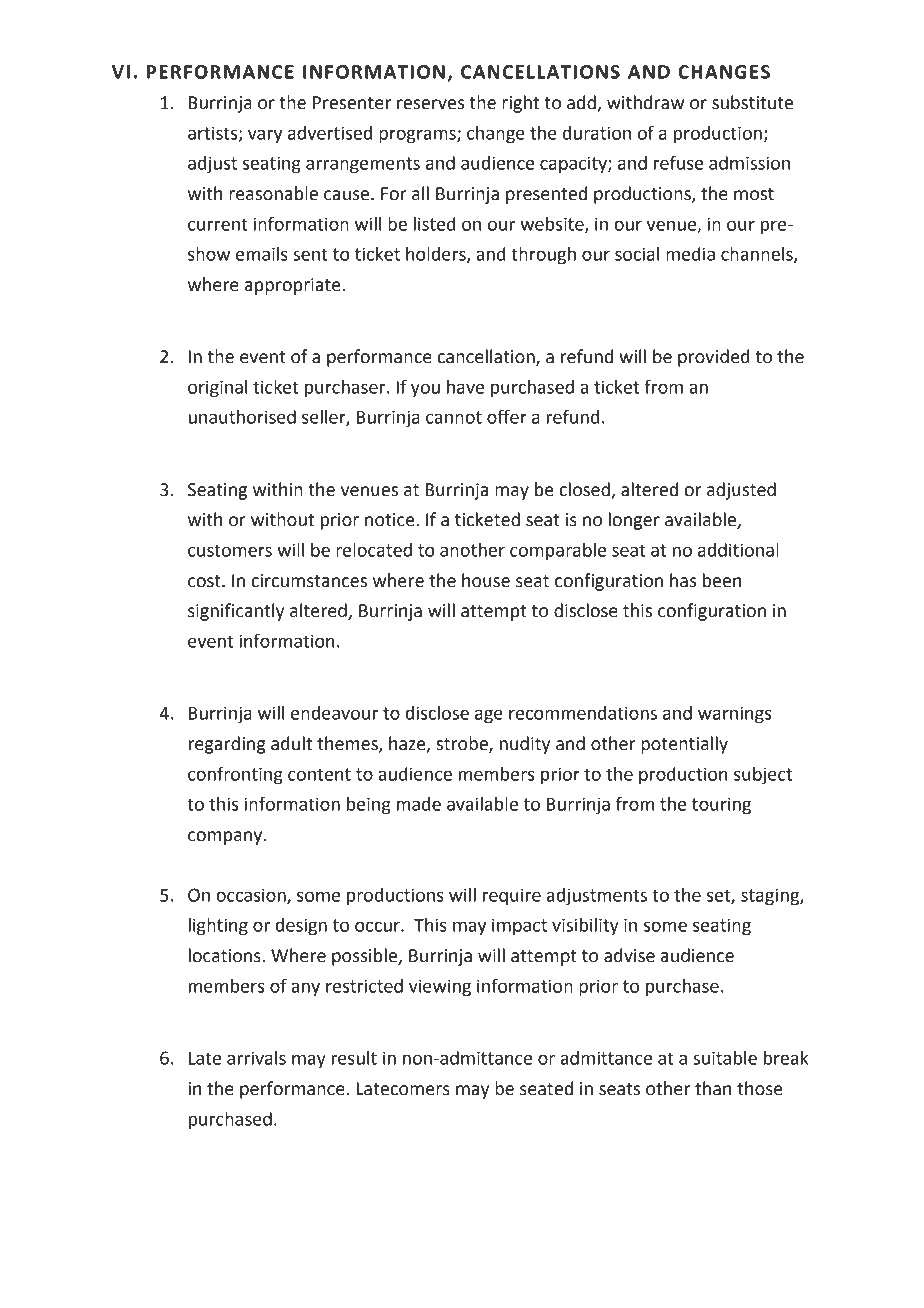  What do you see at coordinates (525, 745) in the document?
I see `nudity` at bounding box center [525, 745].
